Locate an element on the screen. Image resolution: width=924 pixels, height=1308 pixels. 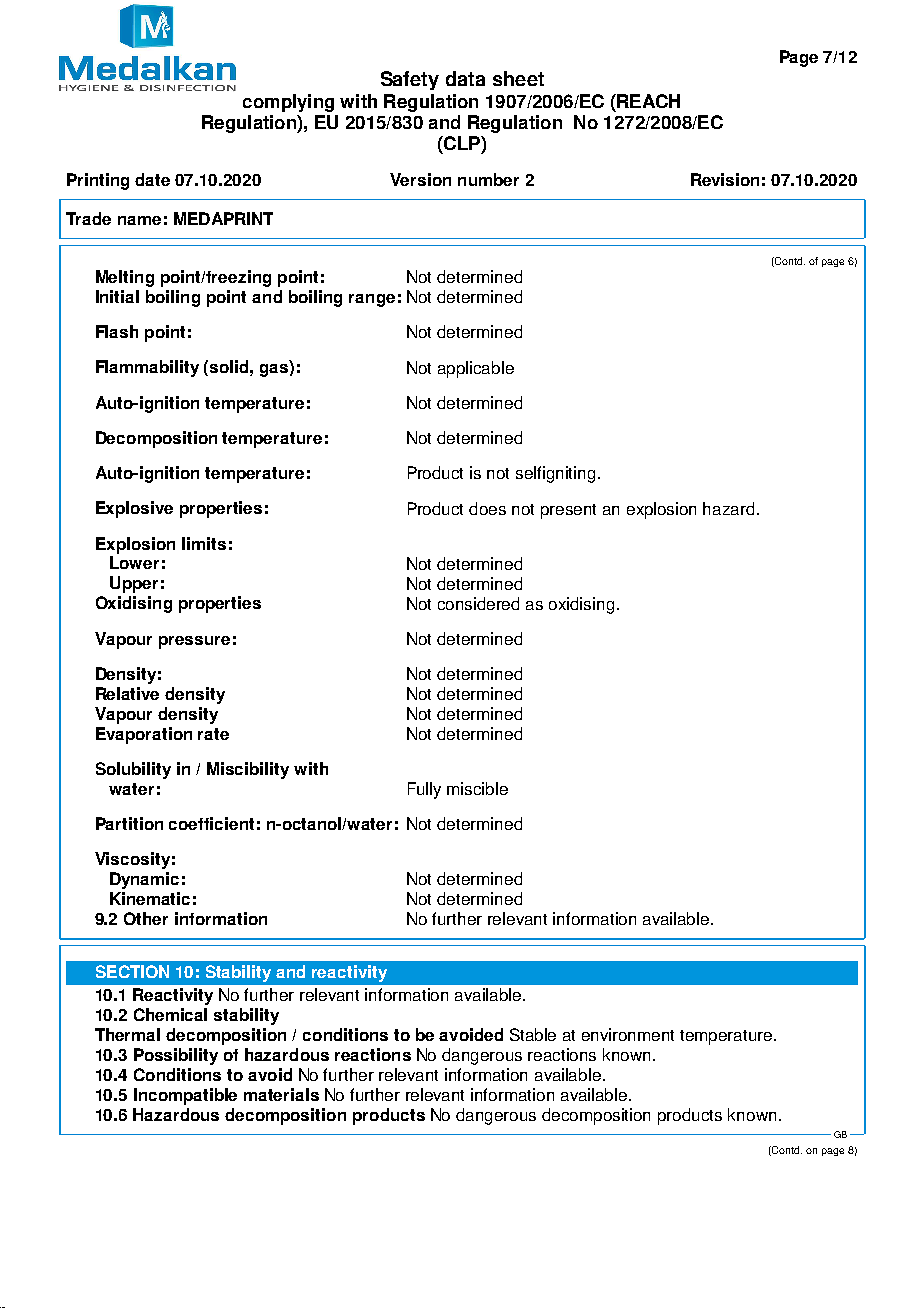
REACH is located at coordinates (647, 101).
